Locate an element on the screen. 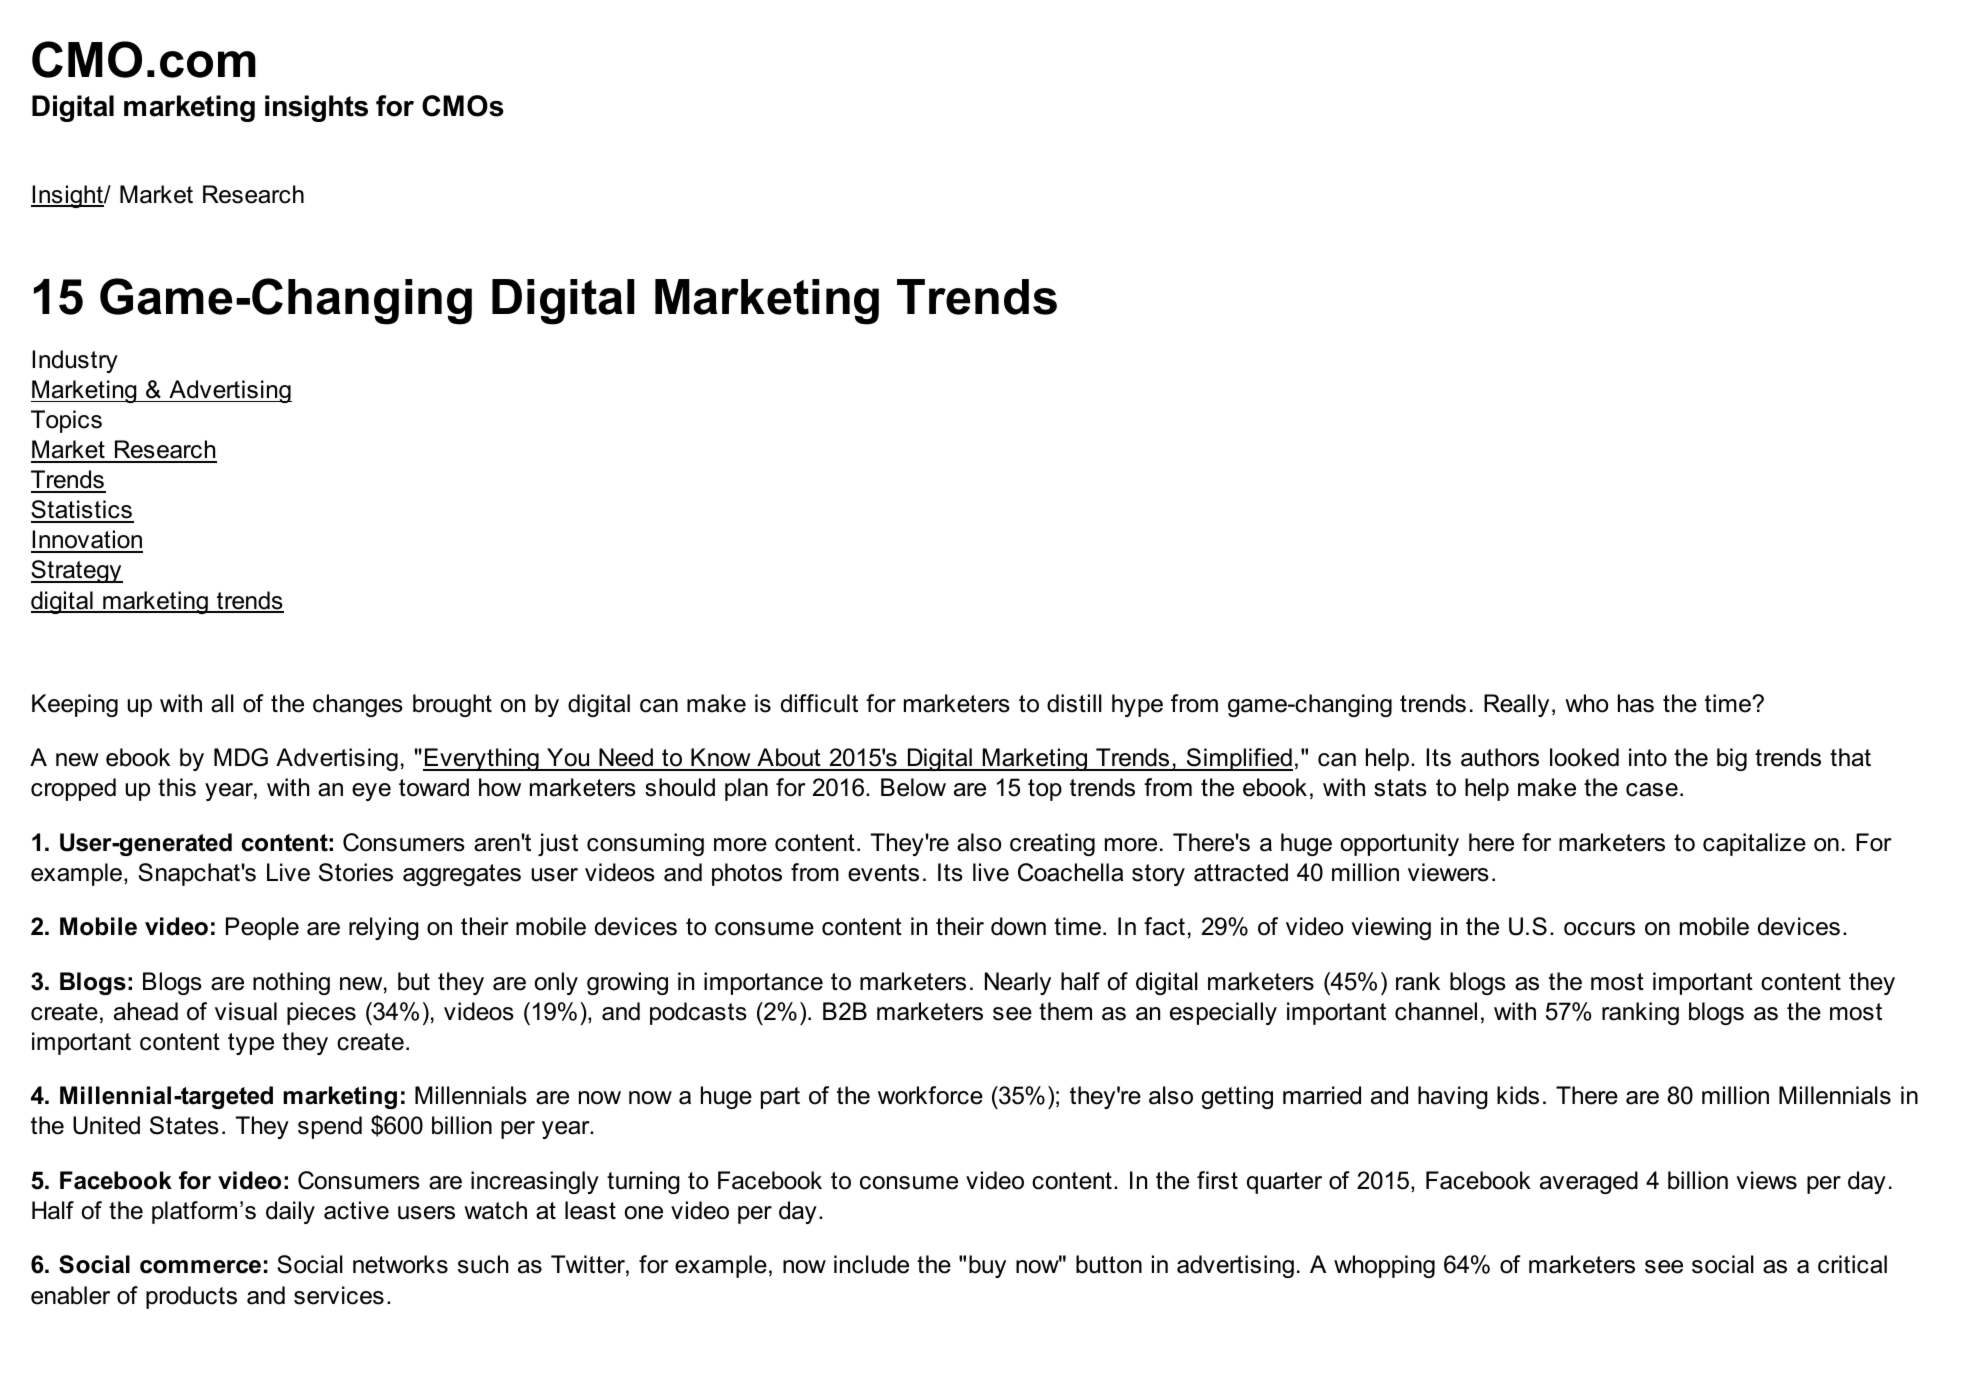  creating is located at coordinates (1052, 844).
